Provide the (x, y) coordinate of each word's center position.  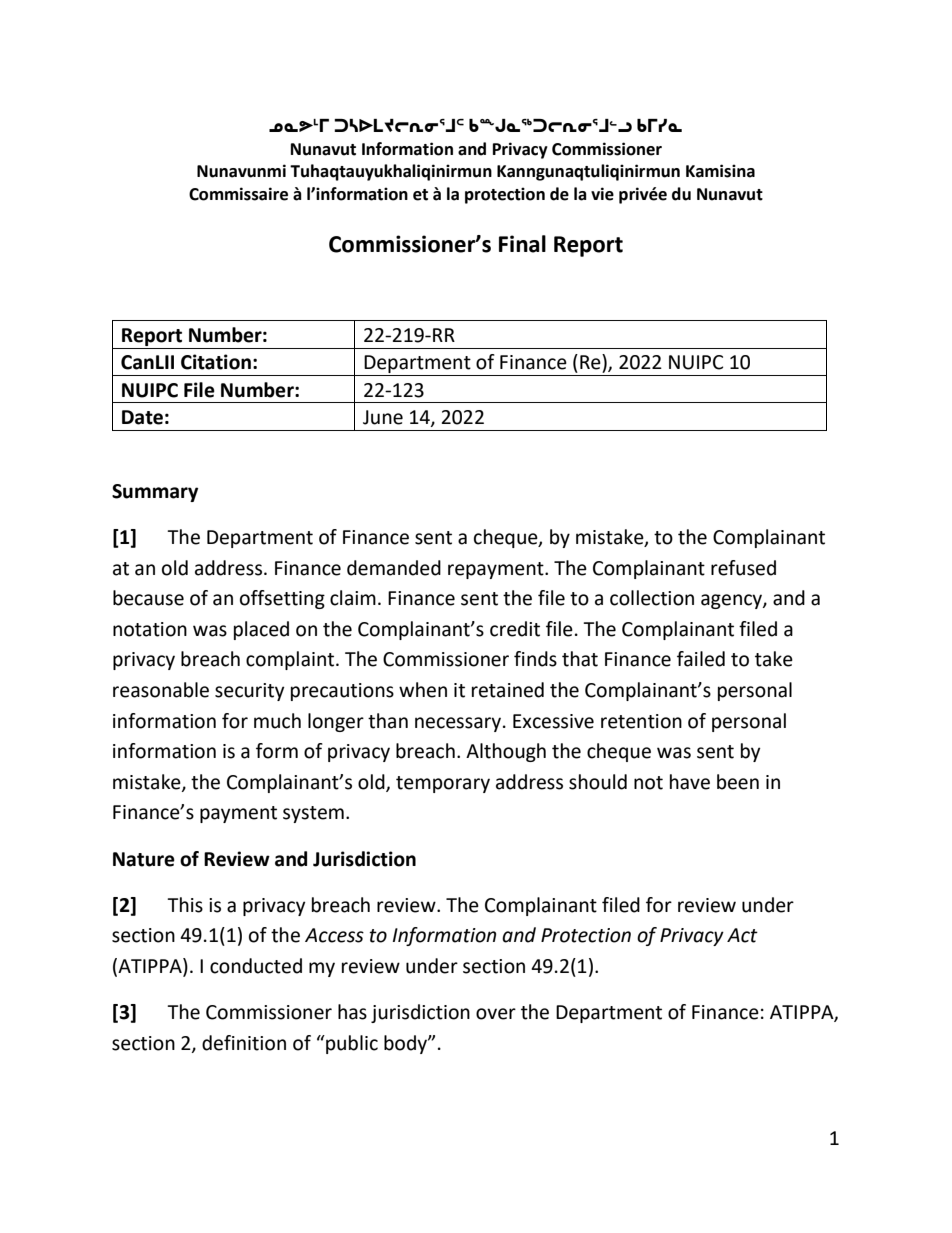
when (423, 690)
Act (742, 935)
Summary (155, 493)
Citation (216, 362)
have (690, 782)
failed (701, 659)
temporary (443, 784)
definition (244, 1043)
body (406, 1044)
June (383, 417)
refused (743, 568)
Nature (144, 859)
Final (522, 244)
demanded (394, 568)
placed (261, 630)
